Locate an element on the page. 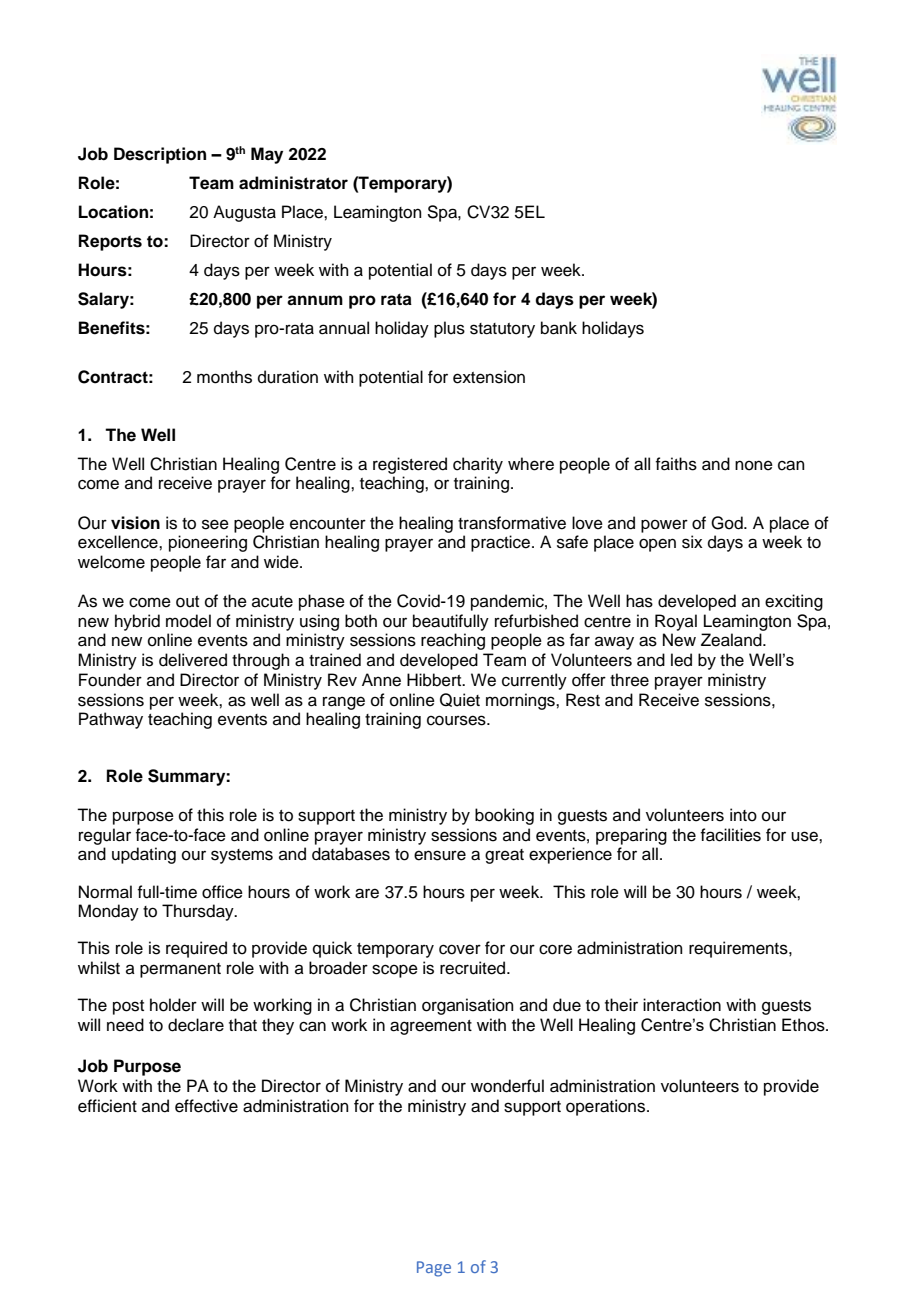 This document has height=1308, width=924. ensure is located at coordinates (440, 855).
